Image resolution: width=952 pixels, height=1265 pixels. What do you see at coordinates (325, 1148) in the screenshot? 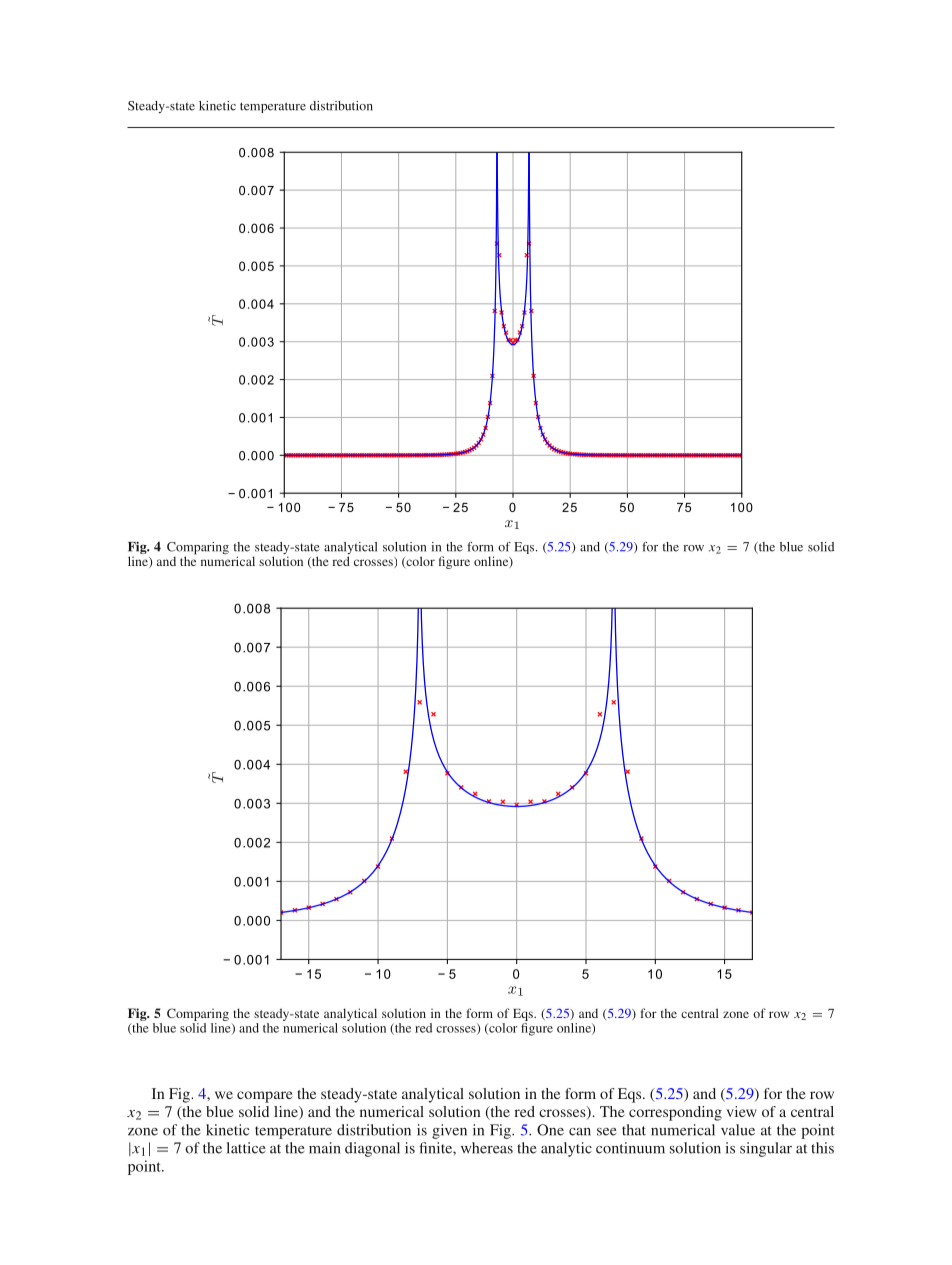
I see `main` at bounding box center [325, 1148].
